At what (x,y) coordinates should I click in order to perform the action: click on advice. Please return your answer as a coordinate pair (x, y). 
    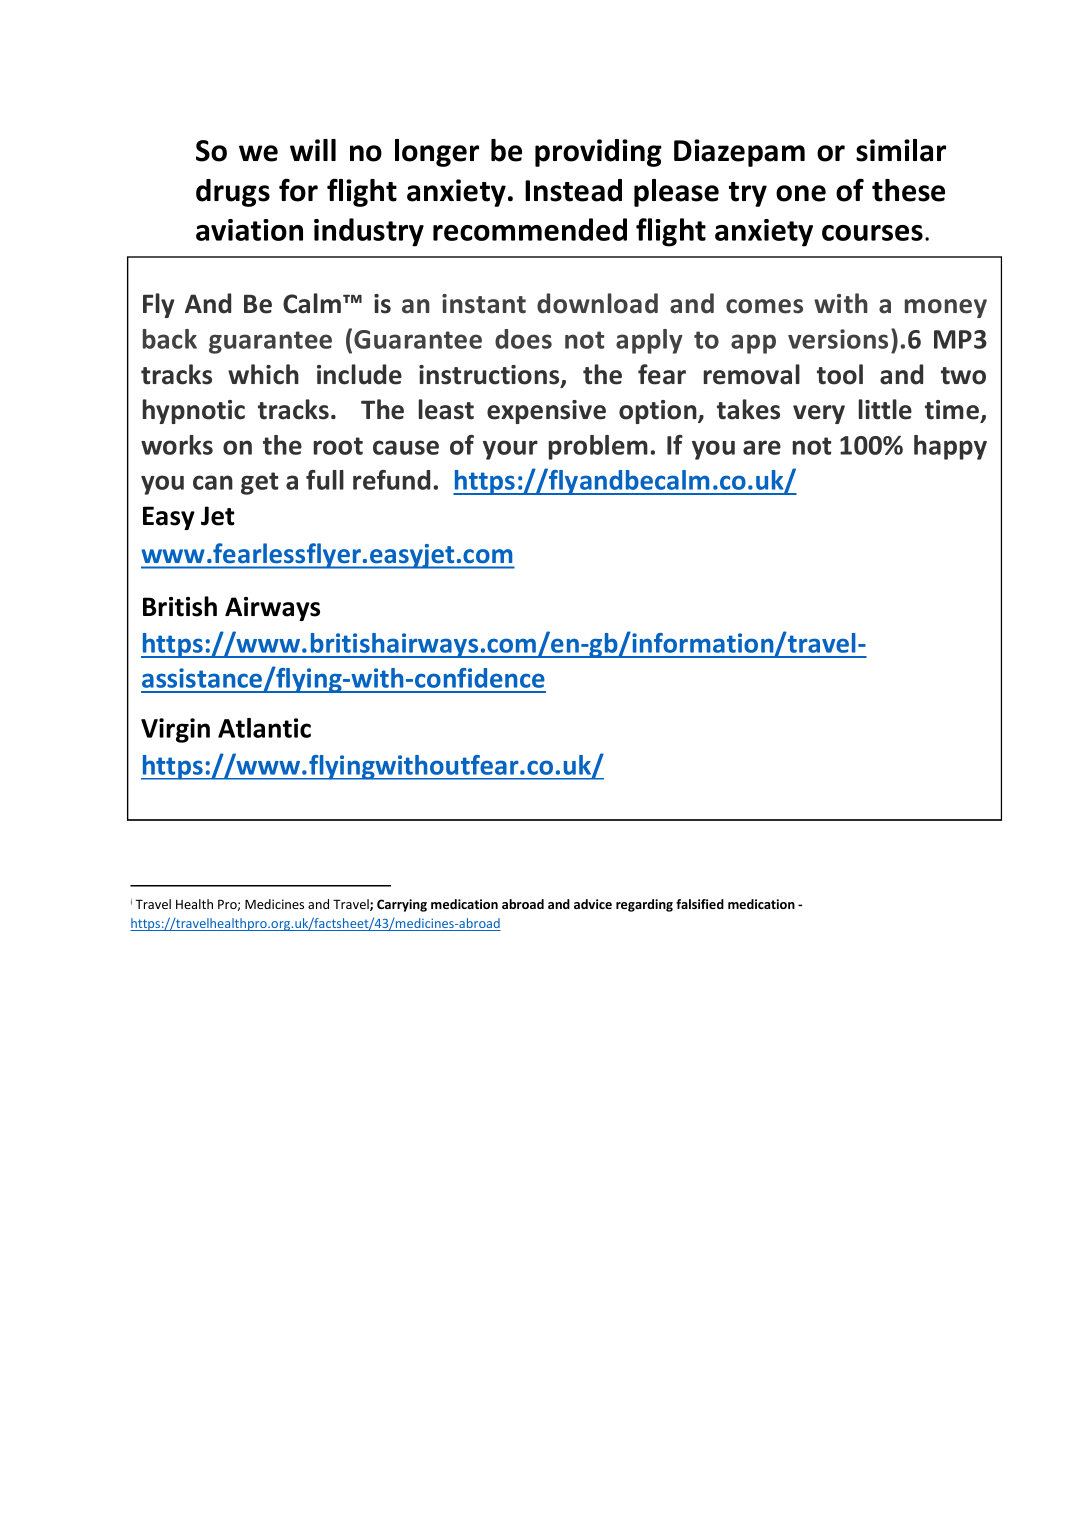
    Looking at the image, I should click on (593, 904).
